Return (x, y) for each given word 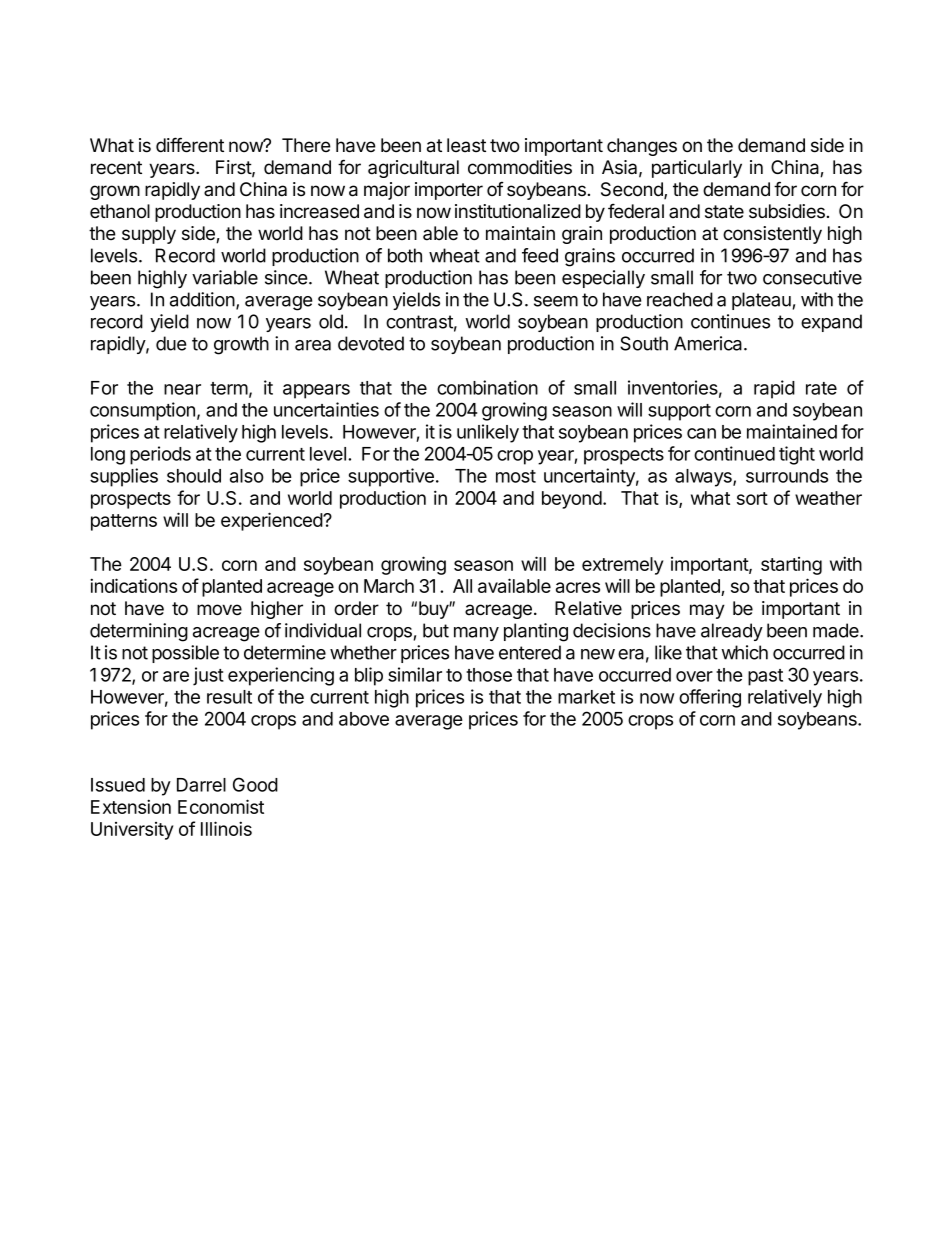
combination (487, 387)
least (466, 145)
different (190, 145)
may (707, 611)
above (364, 719)
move (219, 610)
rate (821, 388)
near (182, 389)
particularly (697, 169)
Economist (221, 806)
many (476, 634)
